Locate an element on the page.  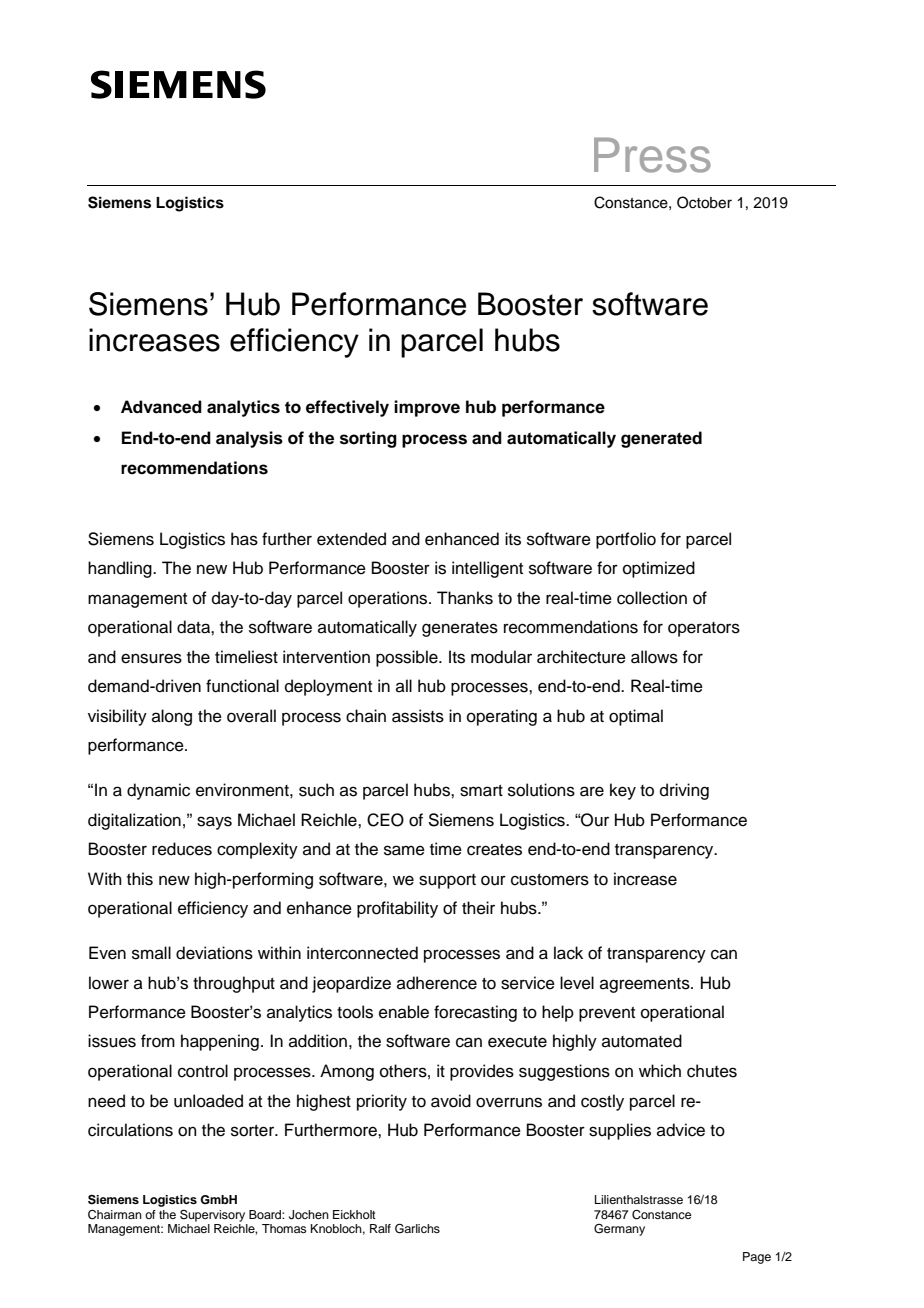
Advanced is located at coordinates (161, 407).
